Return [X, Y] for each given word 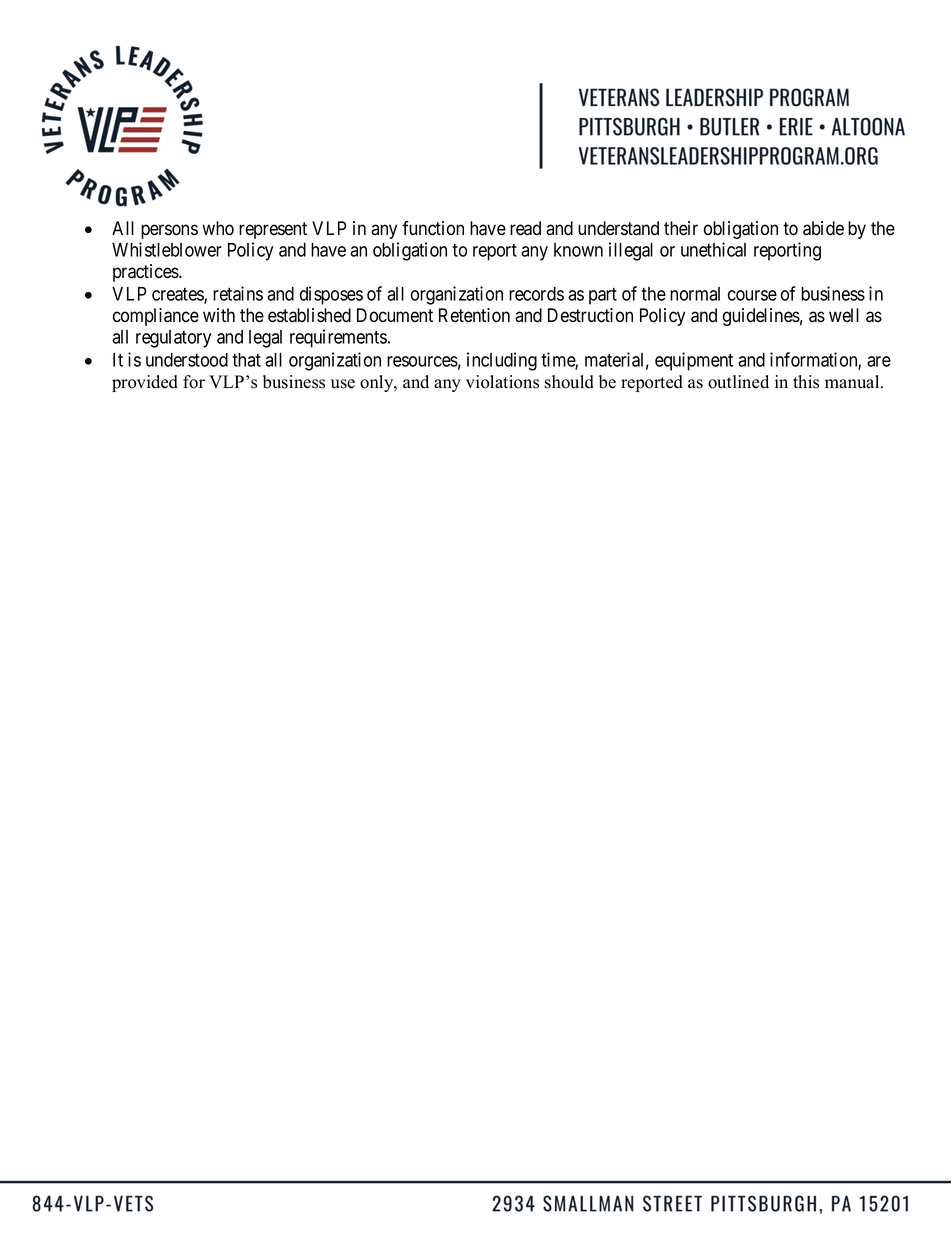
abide [823, 228]
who [218, 228]
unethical [713, 249]
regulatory [173, 339]
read [525, 228]
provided [145, 383]
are [879, 361]
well [844, 315]
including [502, 361]
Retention [474, 315]
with [219, 315]
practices [146, 273]
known [578, 250]
